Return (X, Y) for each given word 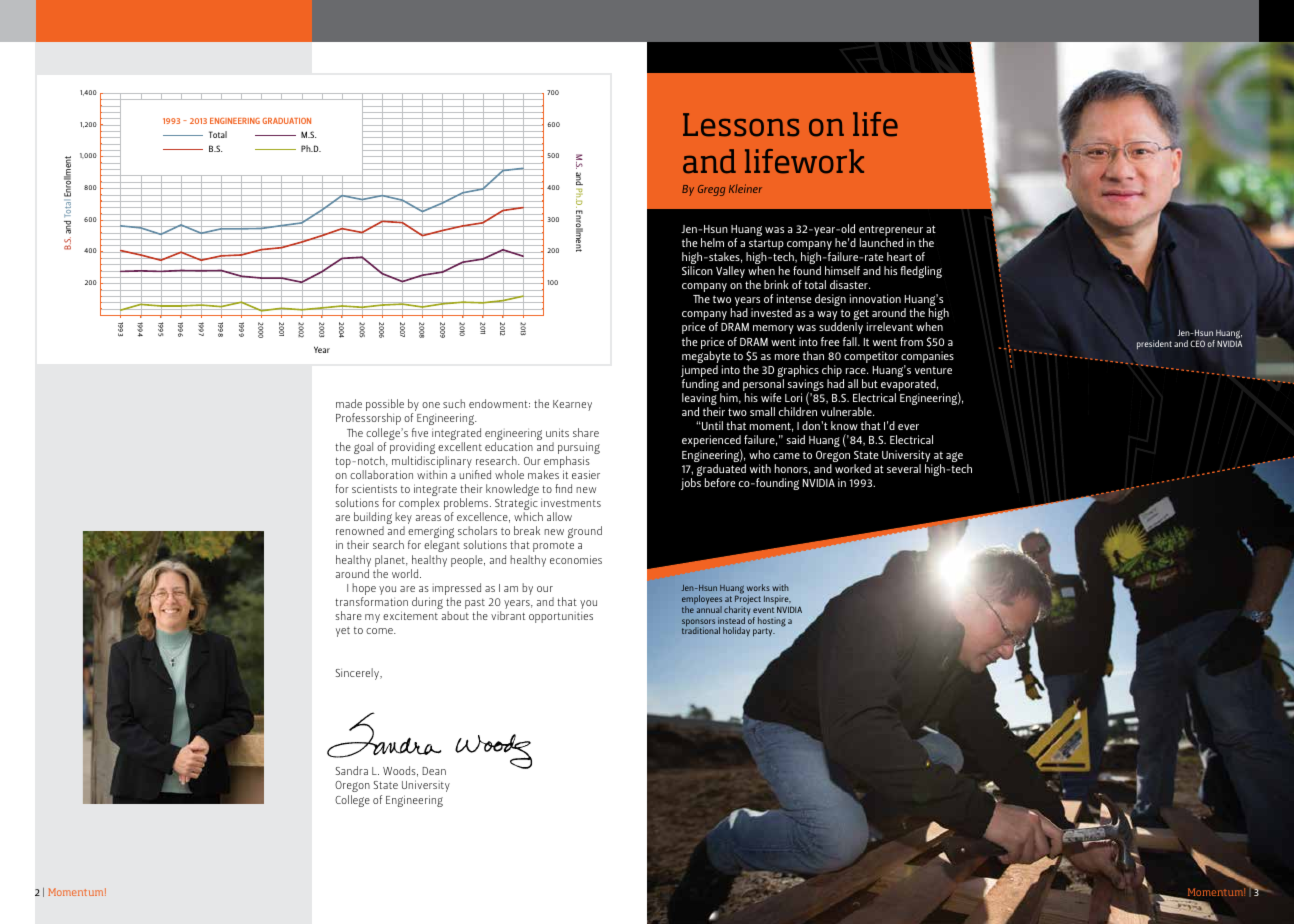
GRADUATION (286, 121)
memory (773, 329)
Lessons (741, 125)
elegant (442, 548)
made (349, 403)
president (1154, 345)
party (764, 632)
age (954, 457)
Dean (434, 771)
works (758, 587)
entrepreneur (891, 232)
